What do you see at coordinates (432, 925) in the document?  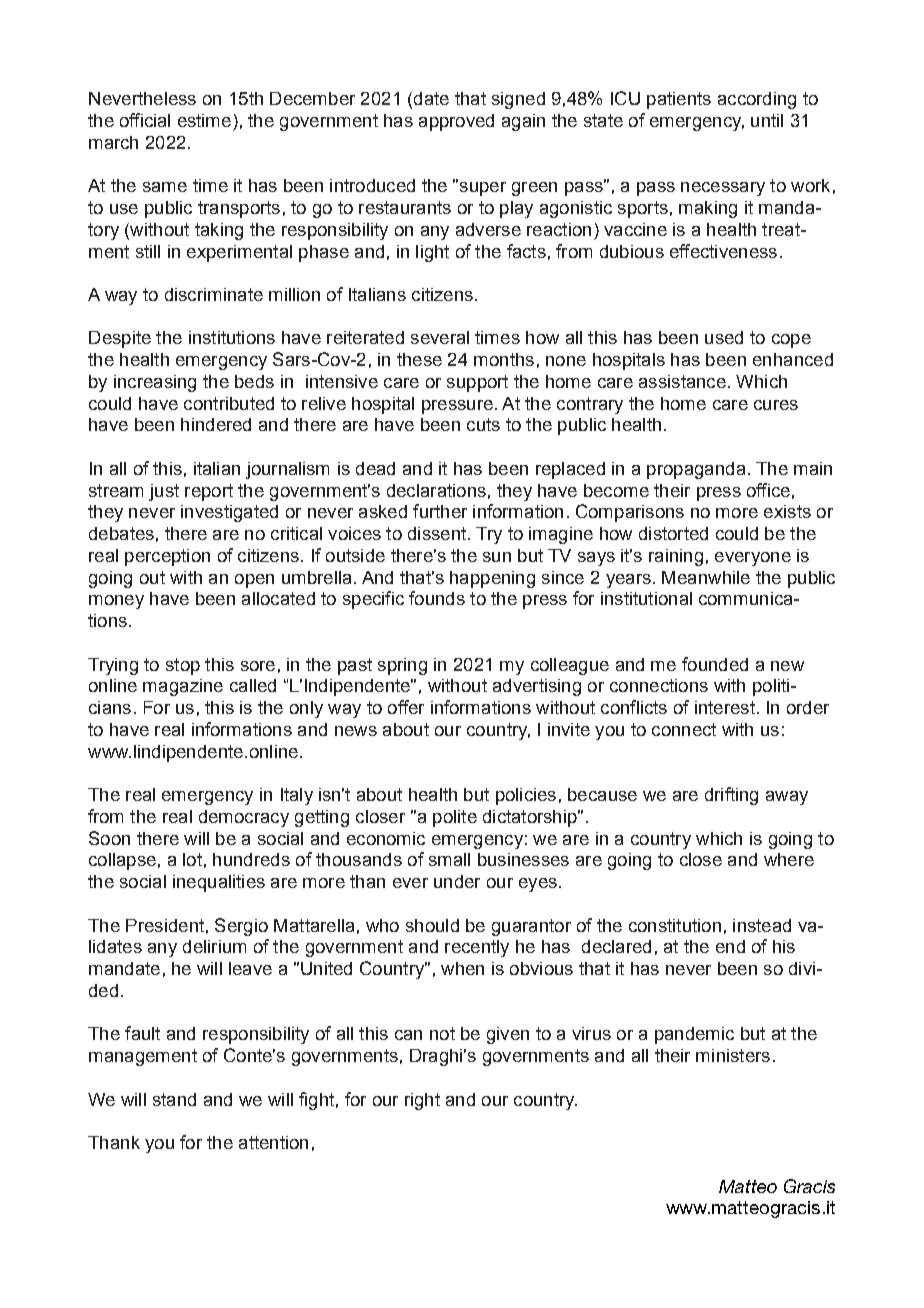 I see `should` at bounding box center [432, 925].
